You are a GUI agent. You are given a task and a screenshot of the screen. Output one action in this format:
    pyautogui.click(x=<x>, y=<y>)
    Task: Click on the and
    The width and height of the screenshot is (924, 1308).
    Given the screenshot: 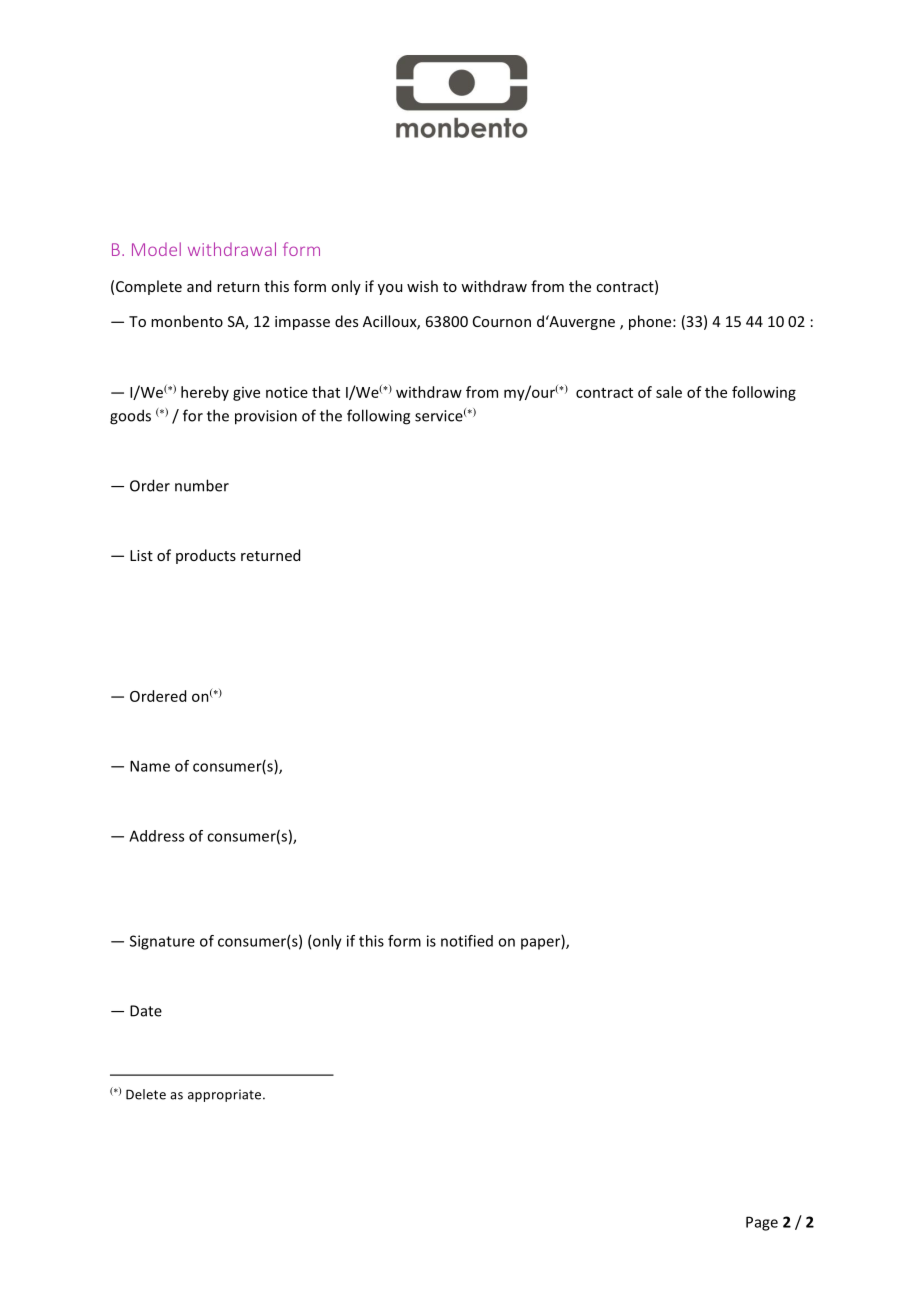 What is the action you would take?
    pyautogui.click(x=199, y=286)
